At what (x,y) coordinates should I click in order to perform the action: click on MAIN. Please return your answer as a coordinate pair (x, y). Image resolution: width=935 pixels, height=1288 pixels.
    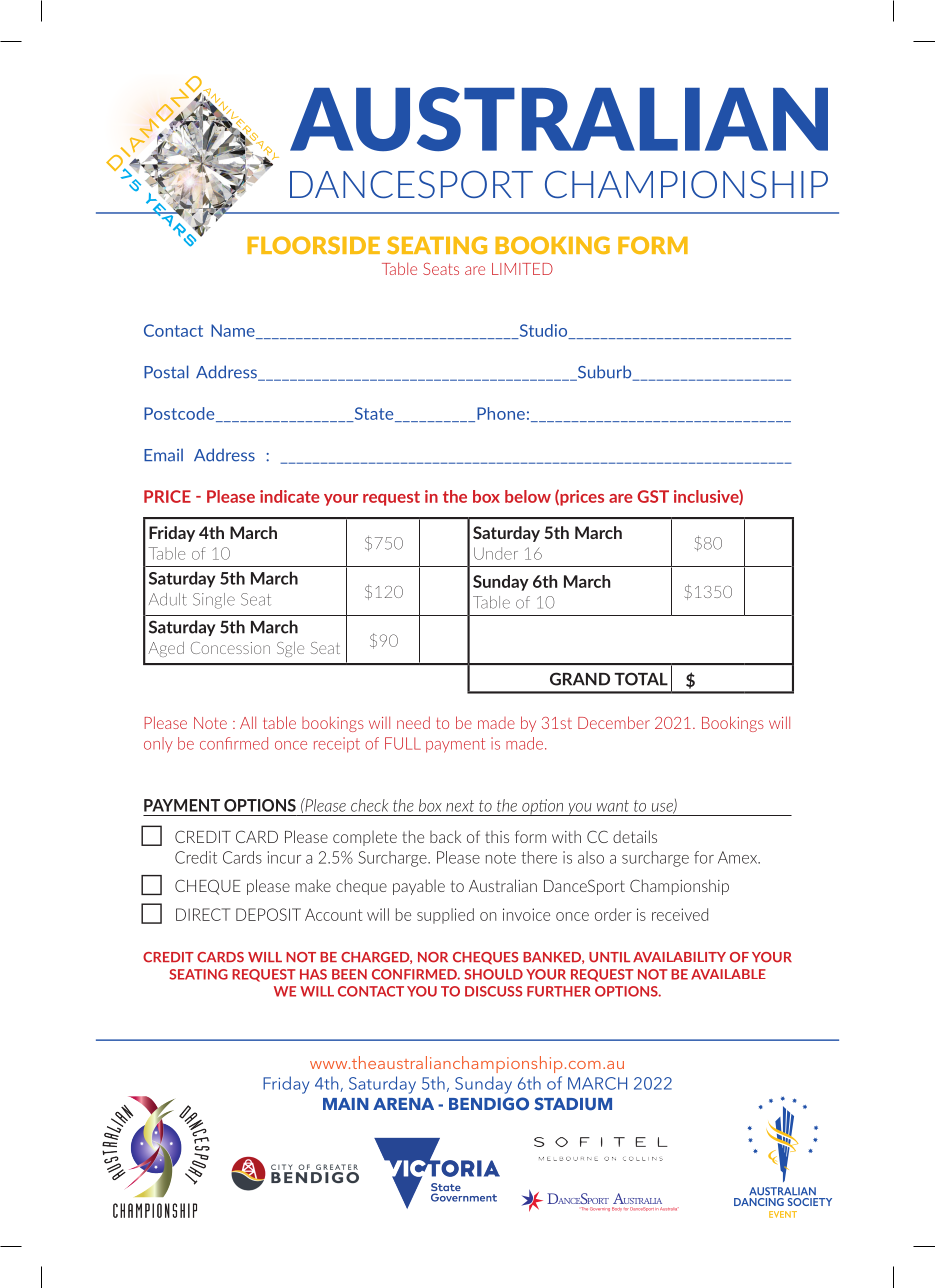
    Looking at the image, I should click on (346, 1104).
